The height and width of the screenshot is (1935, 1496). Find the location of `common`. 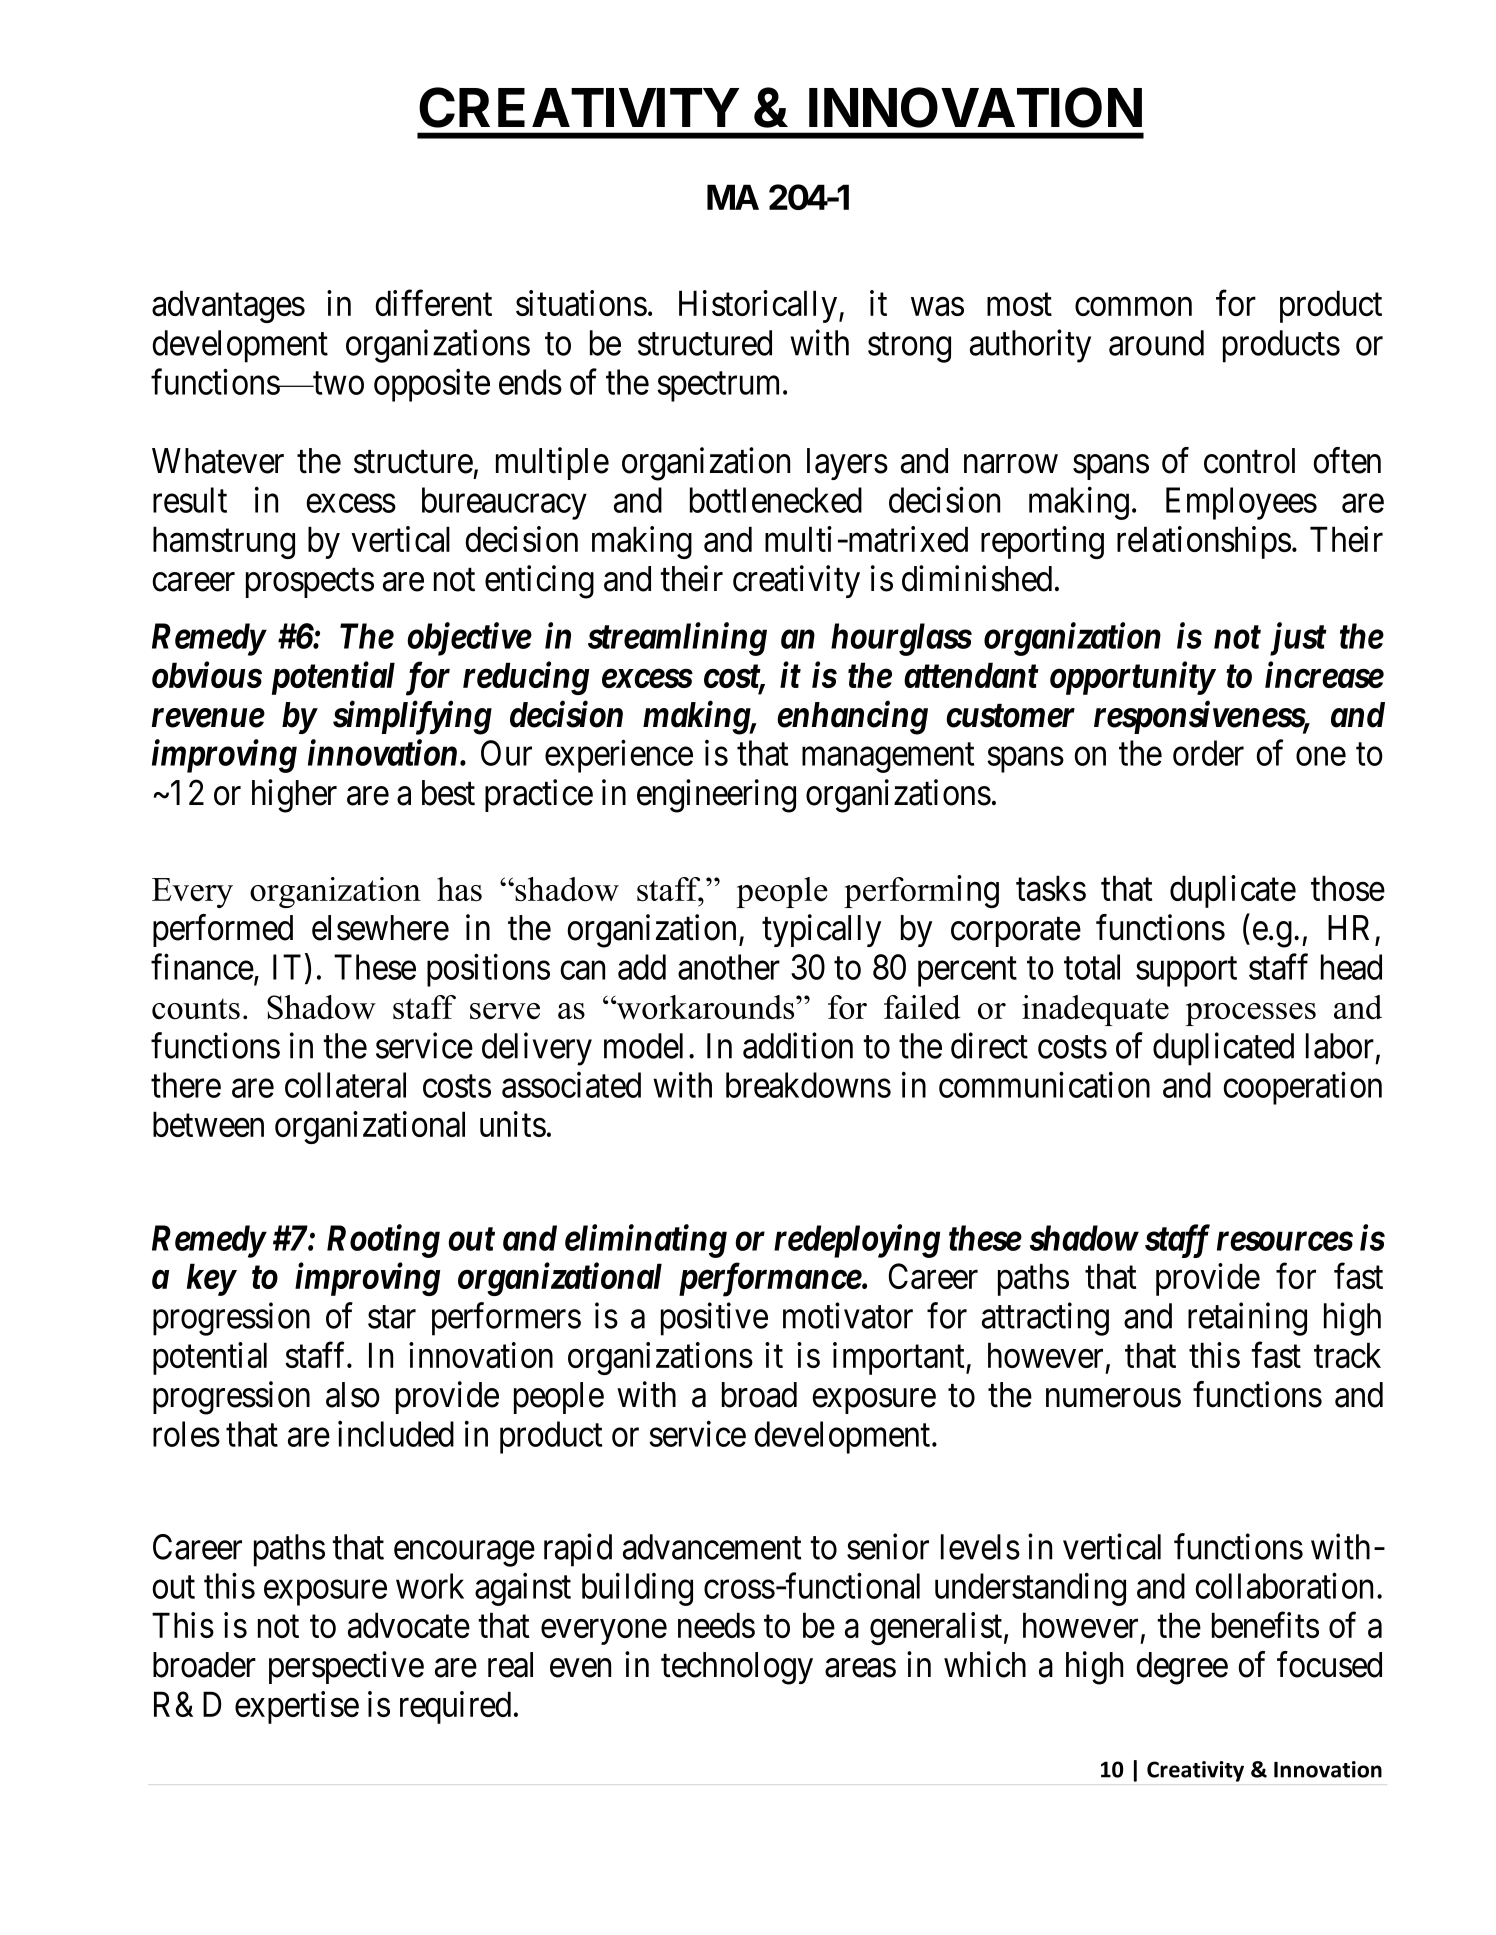

common is located at coordinates (1133, 307).
